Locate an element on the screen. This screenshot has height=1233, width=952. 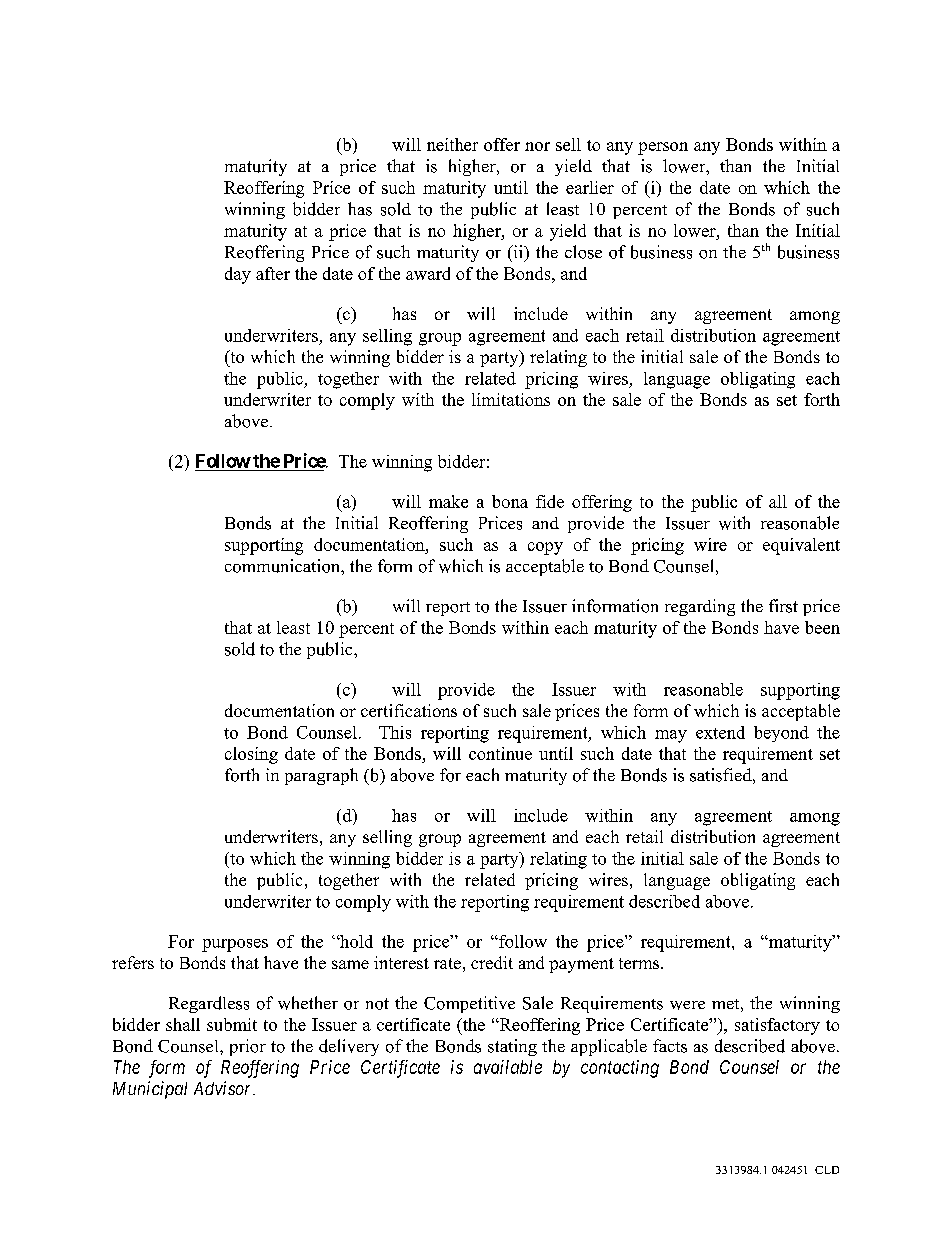
after is located at coordinates (273, 273).
